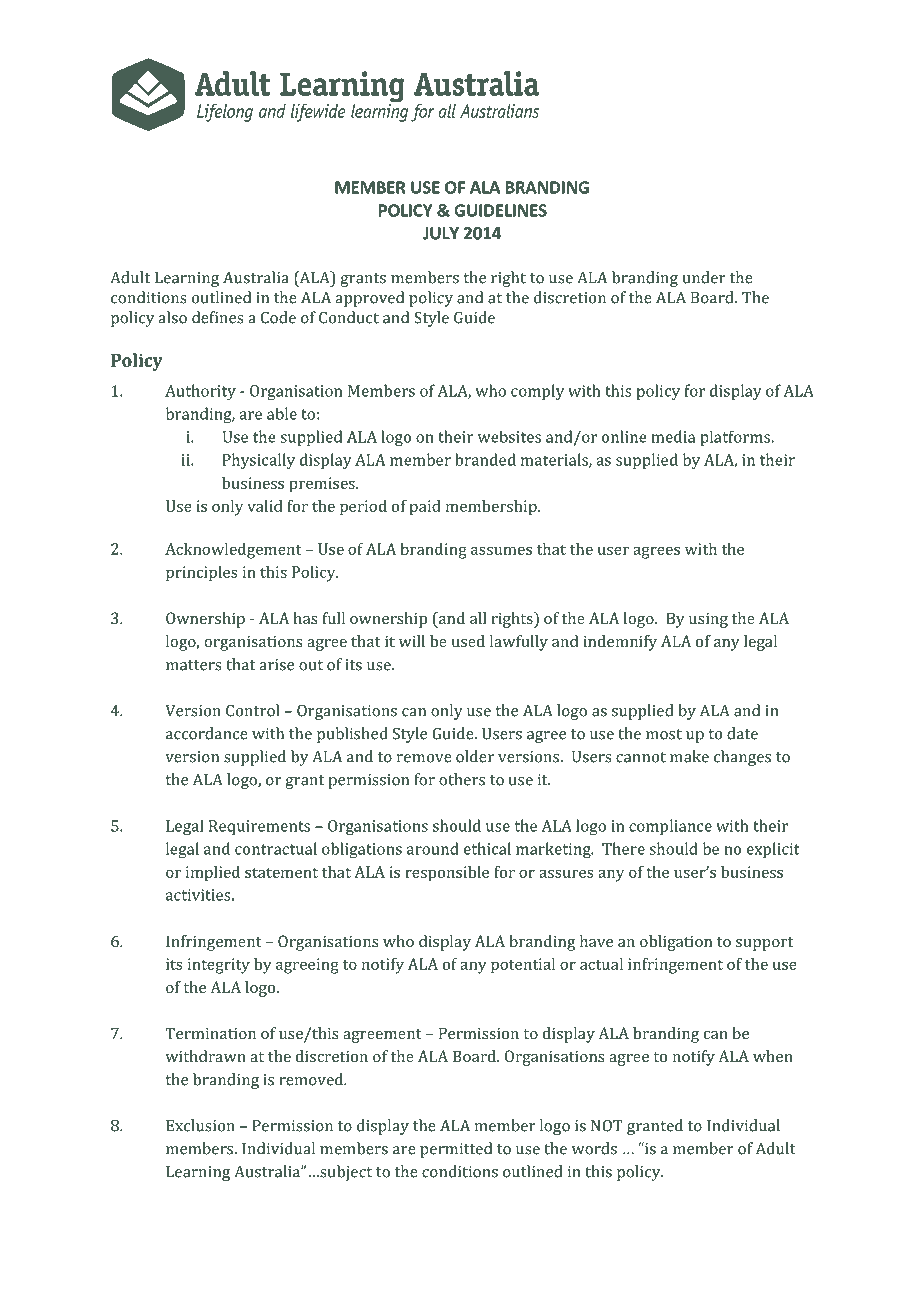  I want to click on assumes, so click(501, 550).
